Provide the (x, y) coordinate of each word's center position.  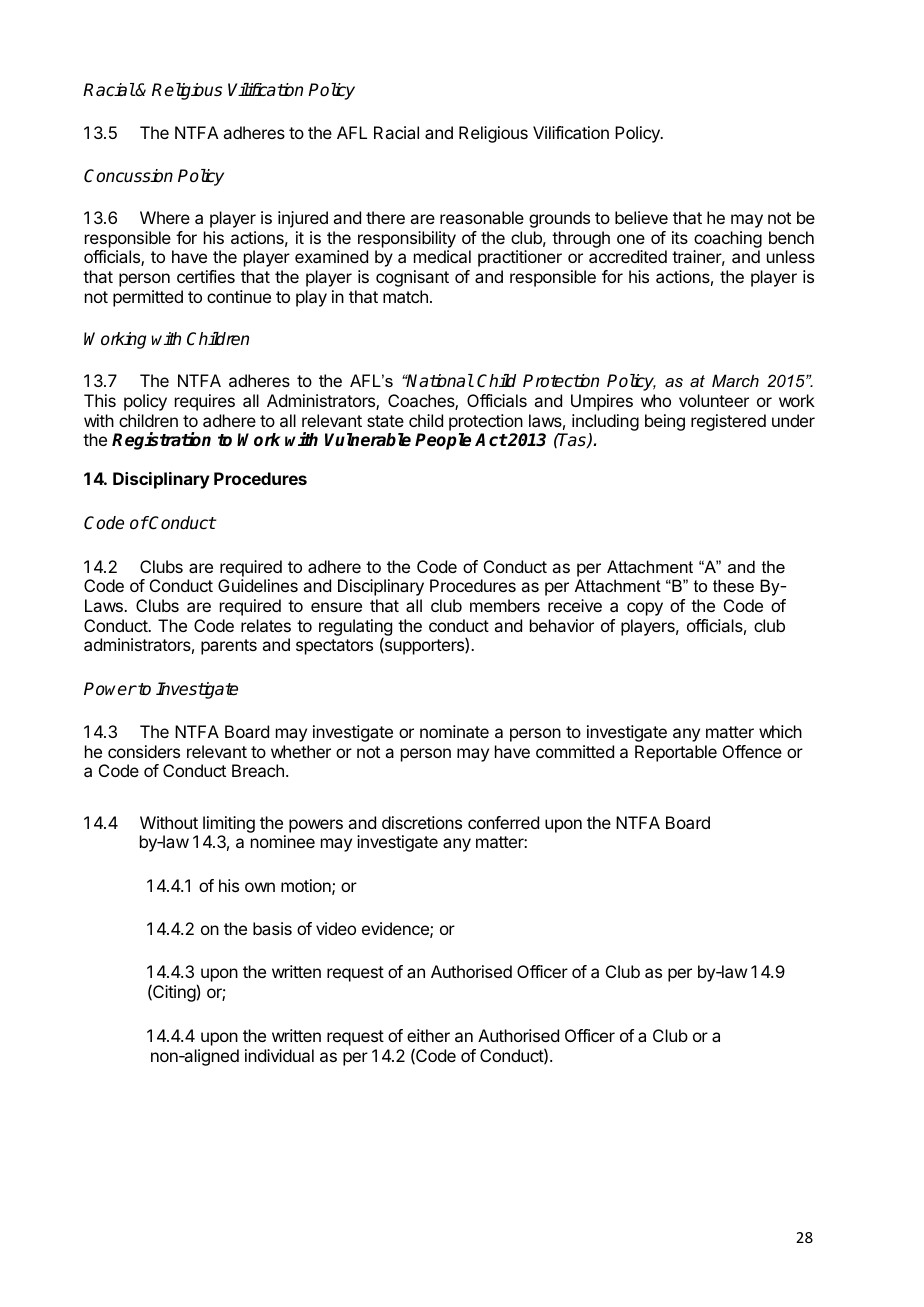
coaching (728, 239)
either (428, 1035)
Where (165, 217)
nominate (454, 731)
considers (144, 751)
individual (279, 1055)
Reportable (676, 753)
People (443, 441)
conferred (503, 822)
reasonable (482, 217)
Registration (161, 441)
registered (728, 422)
